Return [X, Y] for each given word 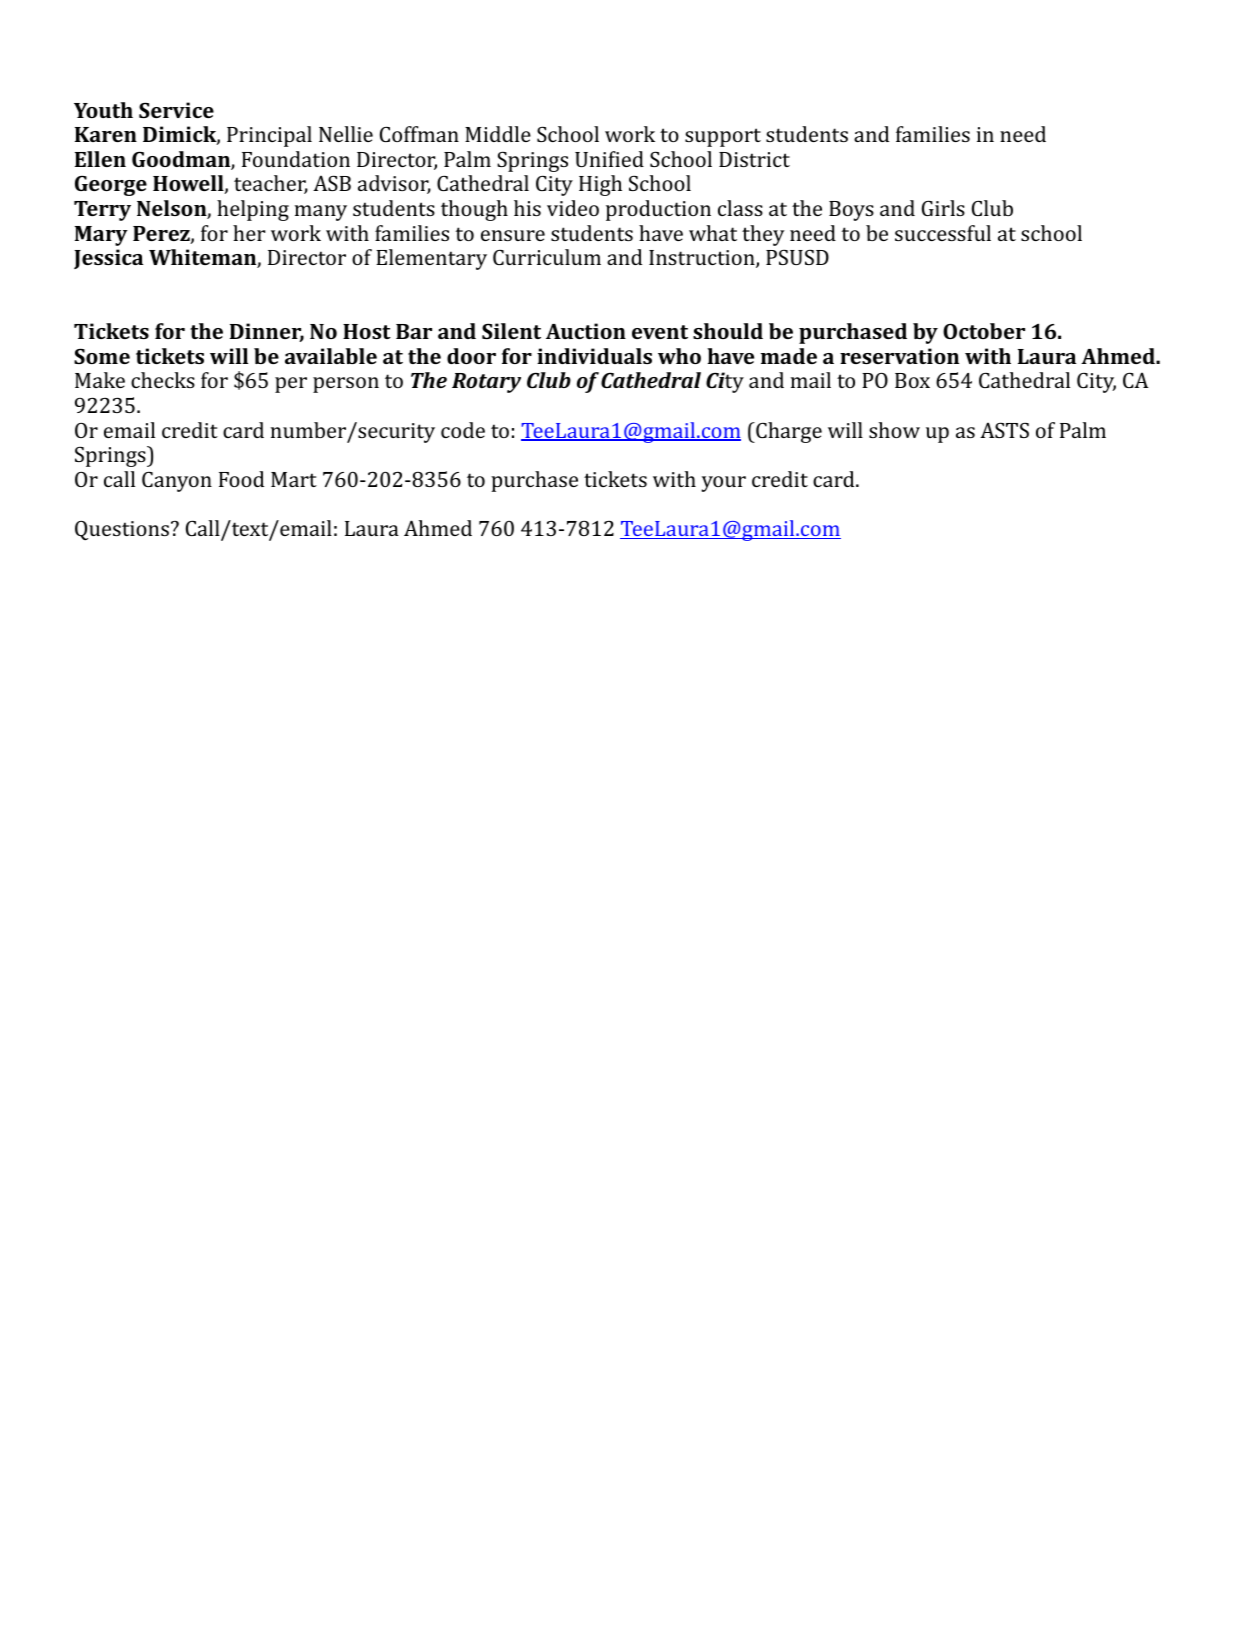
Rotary [486, 383]
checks [163, 380]
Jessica [108, 259]
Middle [498, 134]
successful [943, 233]
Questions [122, 530]
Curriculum [547, 257]
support [723, 137]
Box [912, 380]
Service [176, 110]
